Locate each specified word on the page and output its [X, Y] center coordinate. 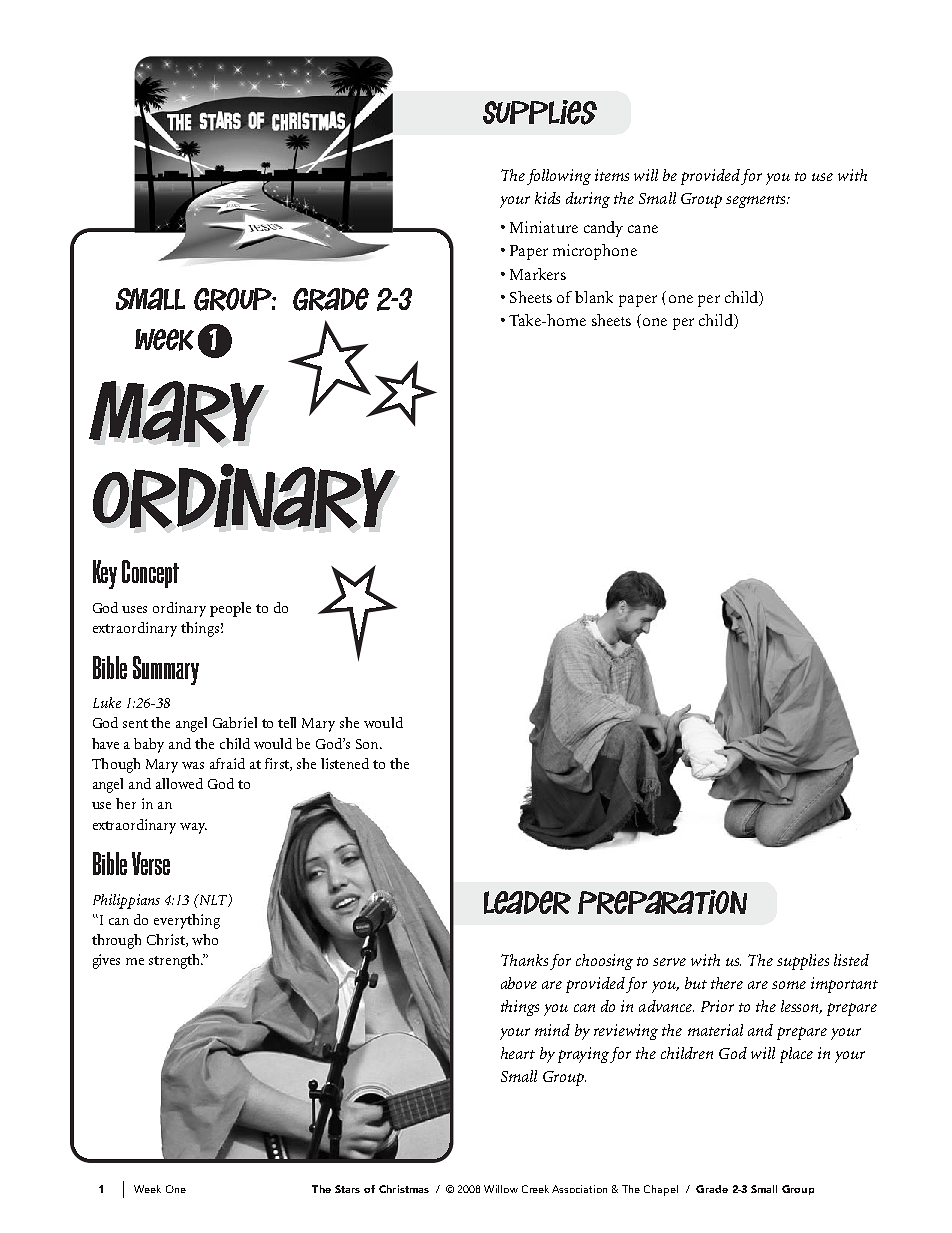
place [796, 1055]
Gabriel [235, 722]
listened [345, 763]
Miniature [544, 227]
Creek [535, 1189]
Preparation [662, 902]
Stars [347, 1189]
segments [757, 201]
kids [547, 198]
